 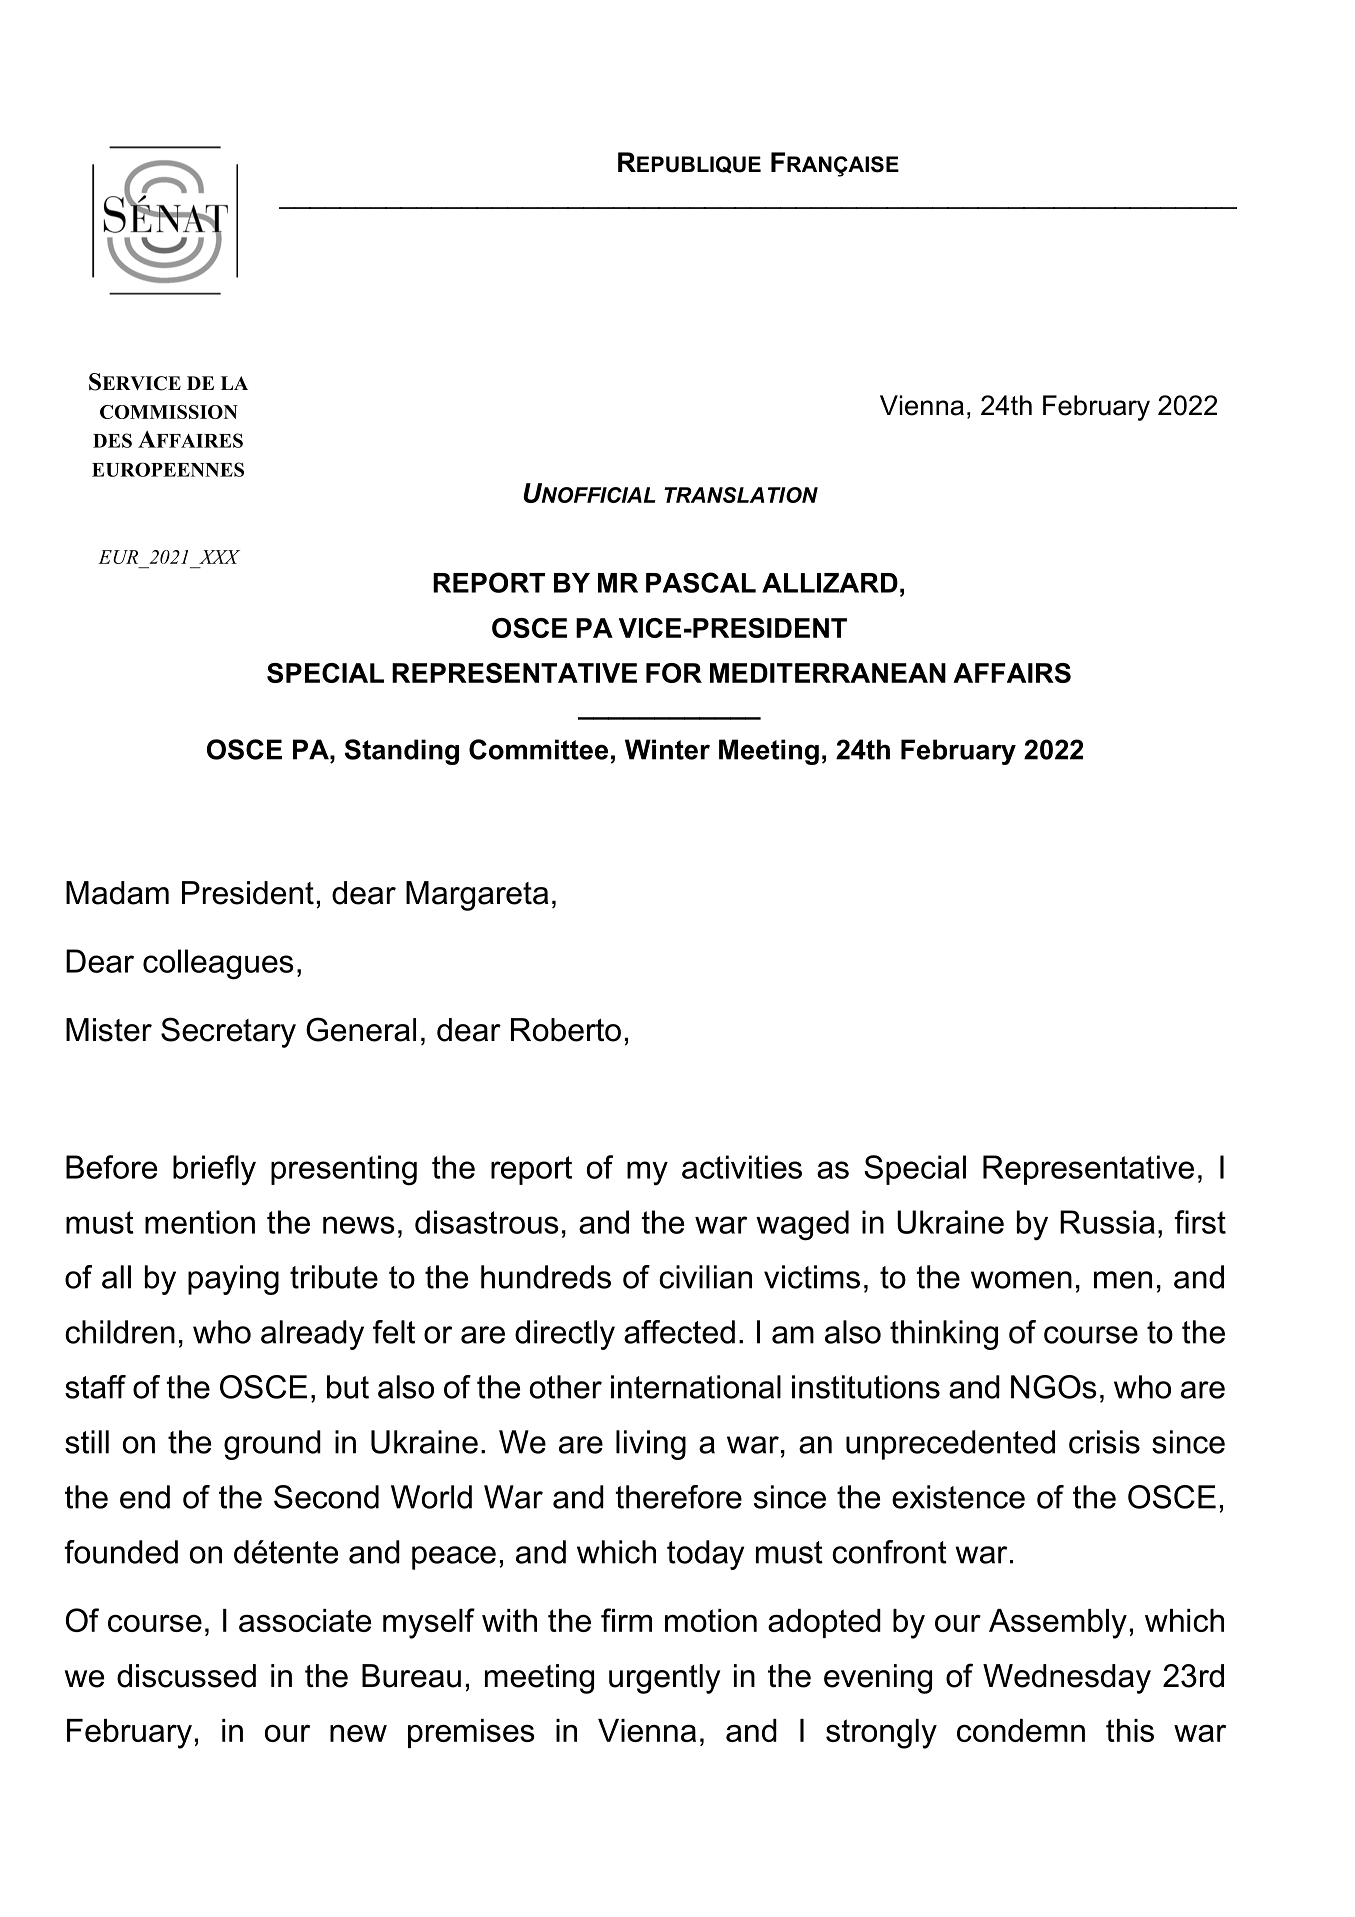 What do you see at coordinates (169, 412) in the document?
I see `COMMISSION` at bounding box center [169, 412].
